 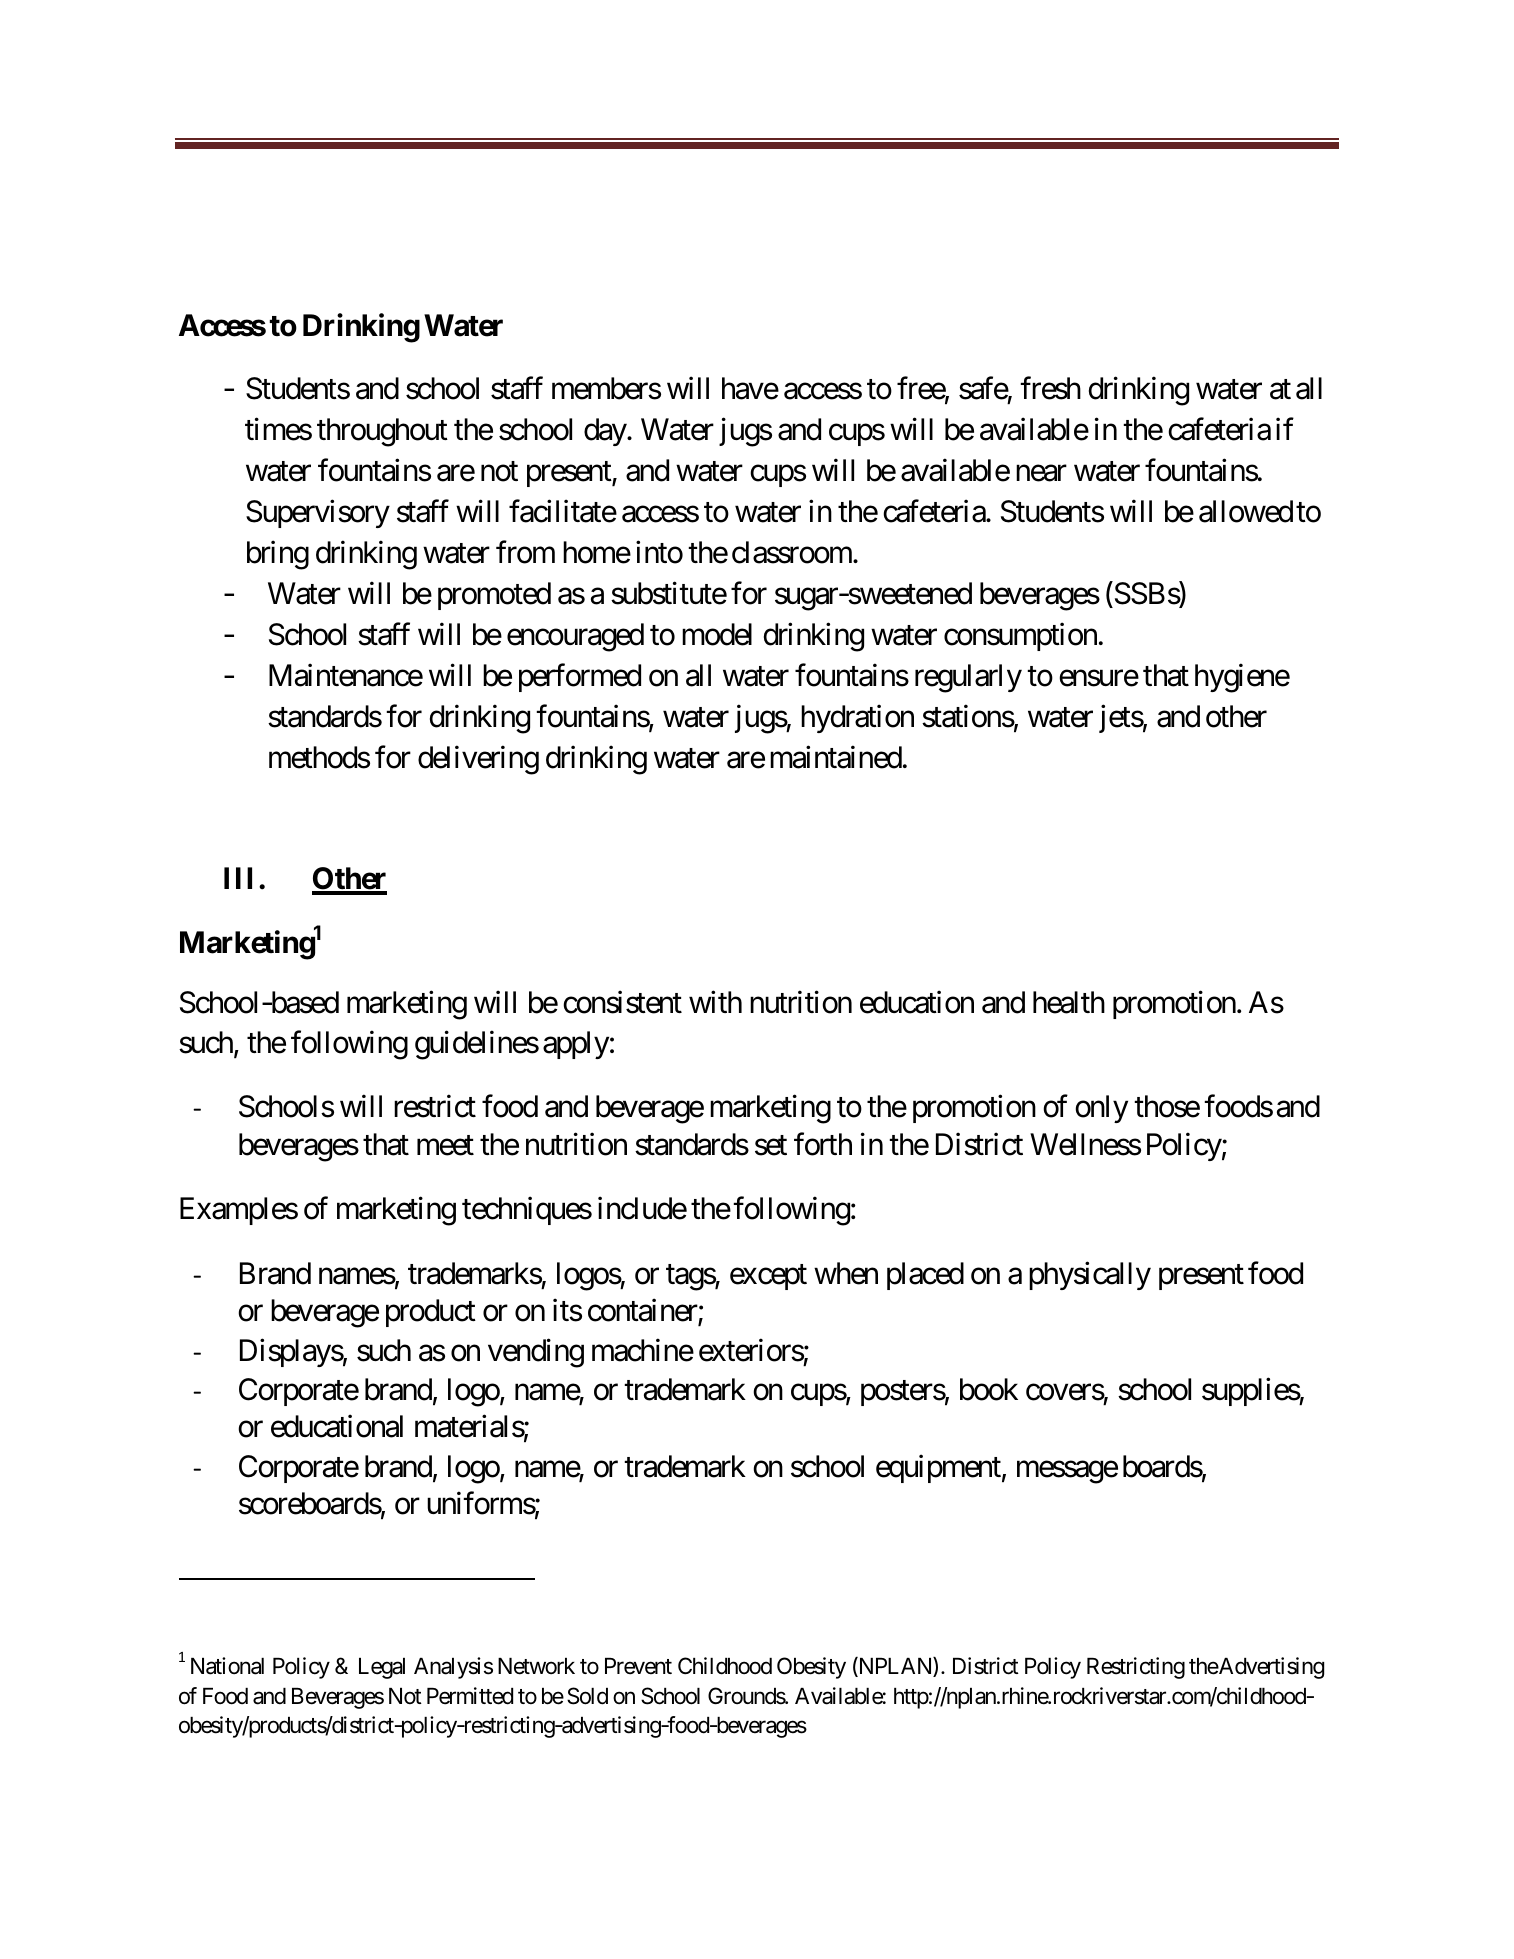 What do you see at coordinates (1050, 388) in the screenshot?
I see `fresh` at bounding box center [1050, 388].
